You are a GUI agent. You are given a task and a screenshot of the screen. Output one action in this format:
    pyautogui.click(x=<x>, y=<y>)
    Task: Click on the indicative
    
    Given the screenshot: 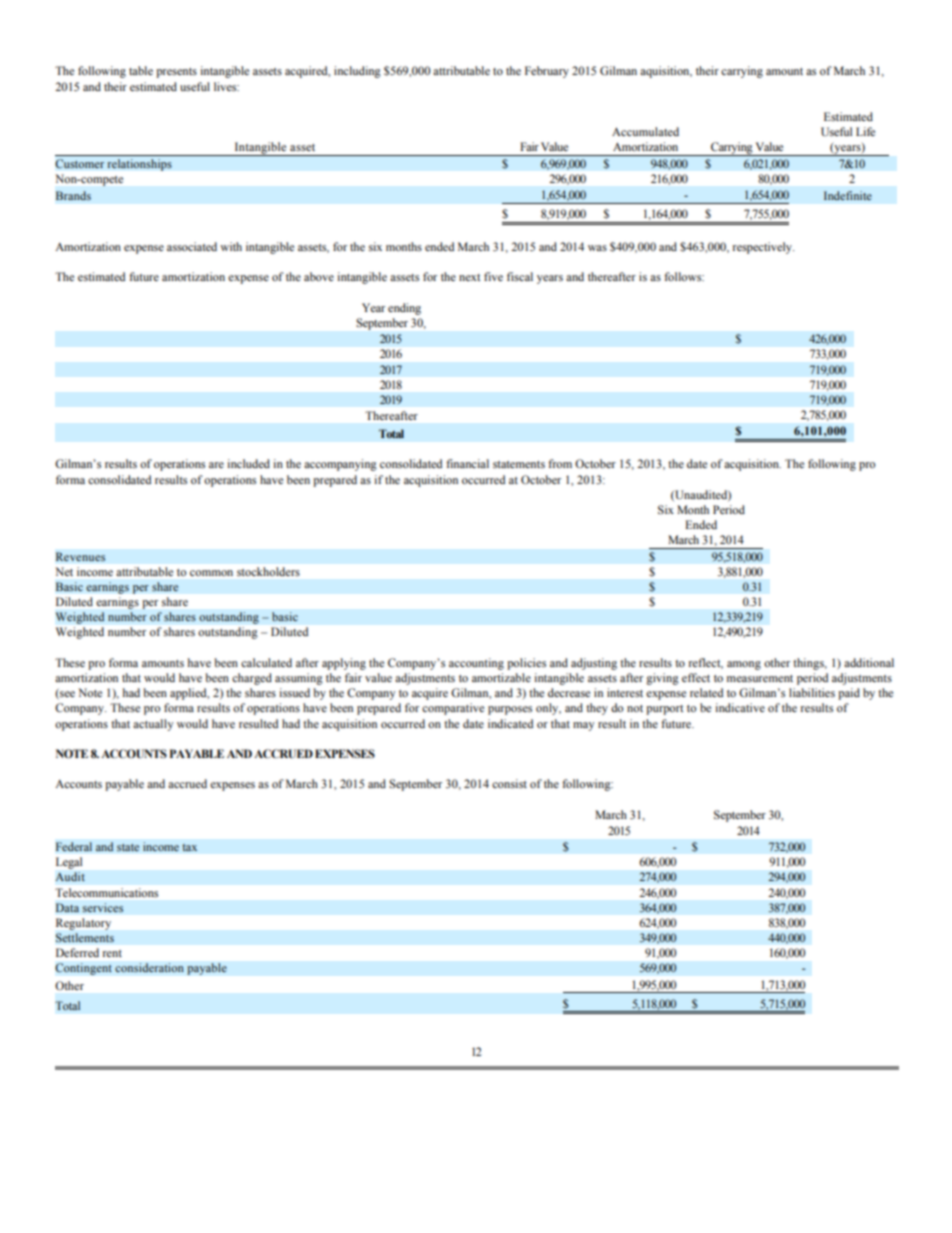 What is the action you would take?
    pyautogui.click(x=740, y=707)
